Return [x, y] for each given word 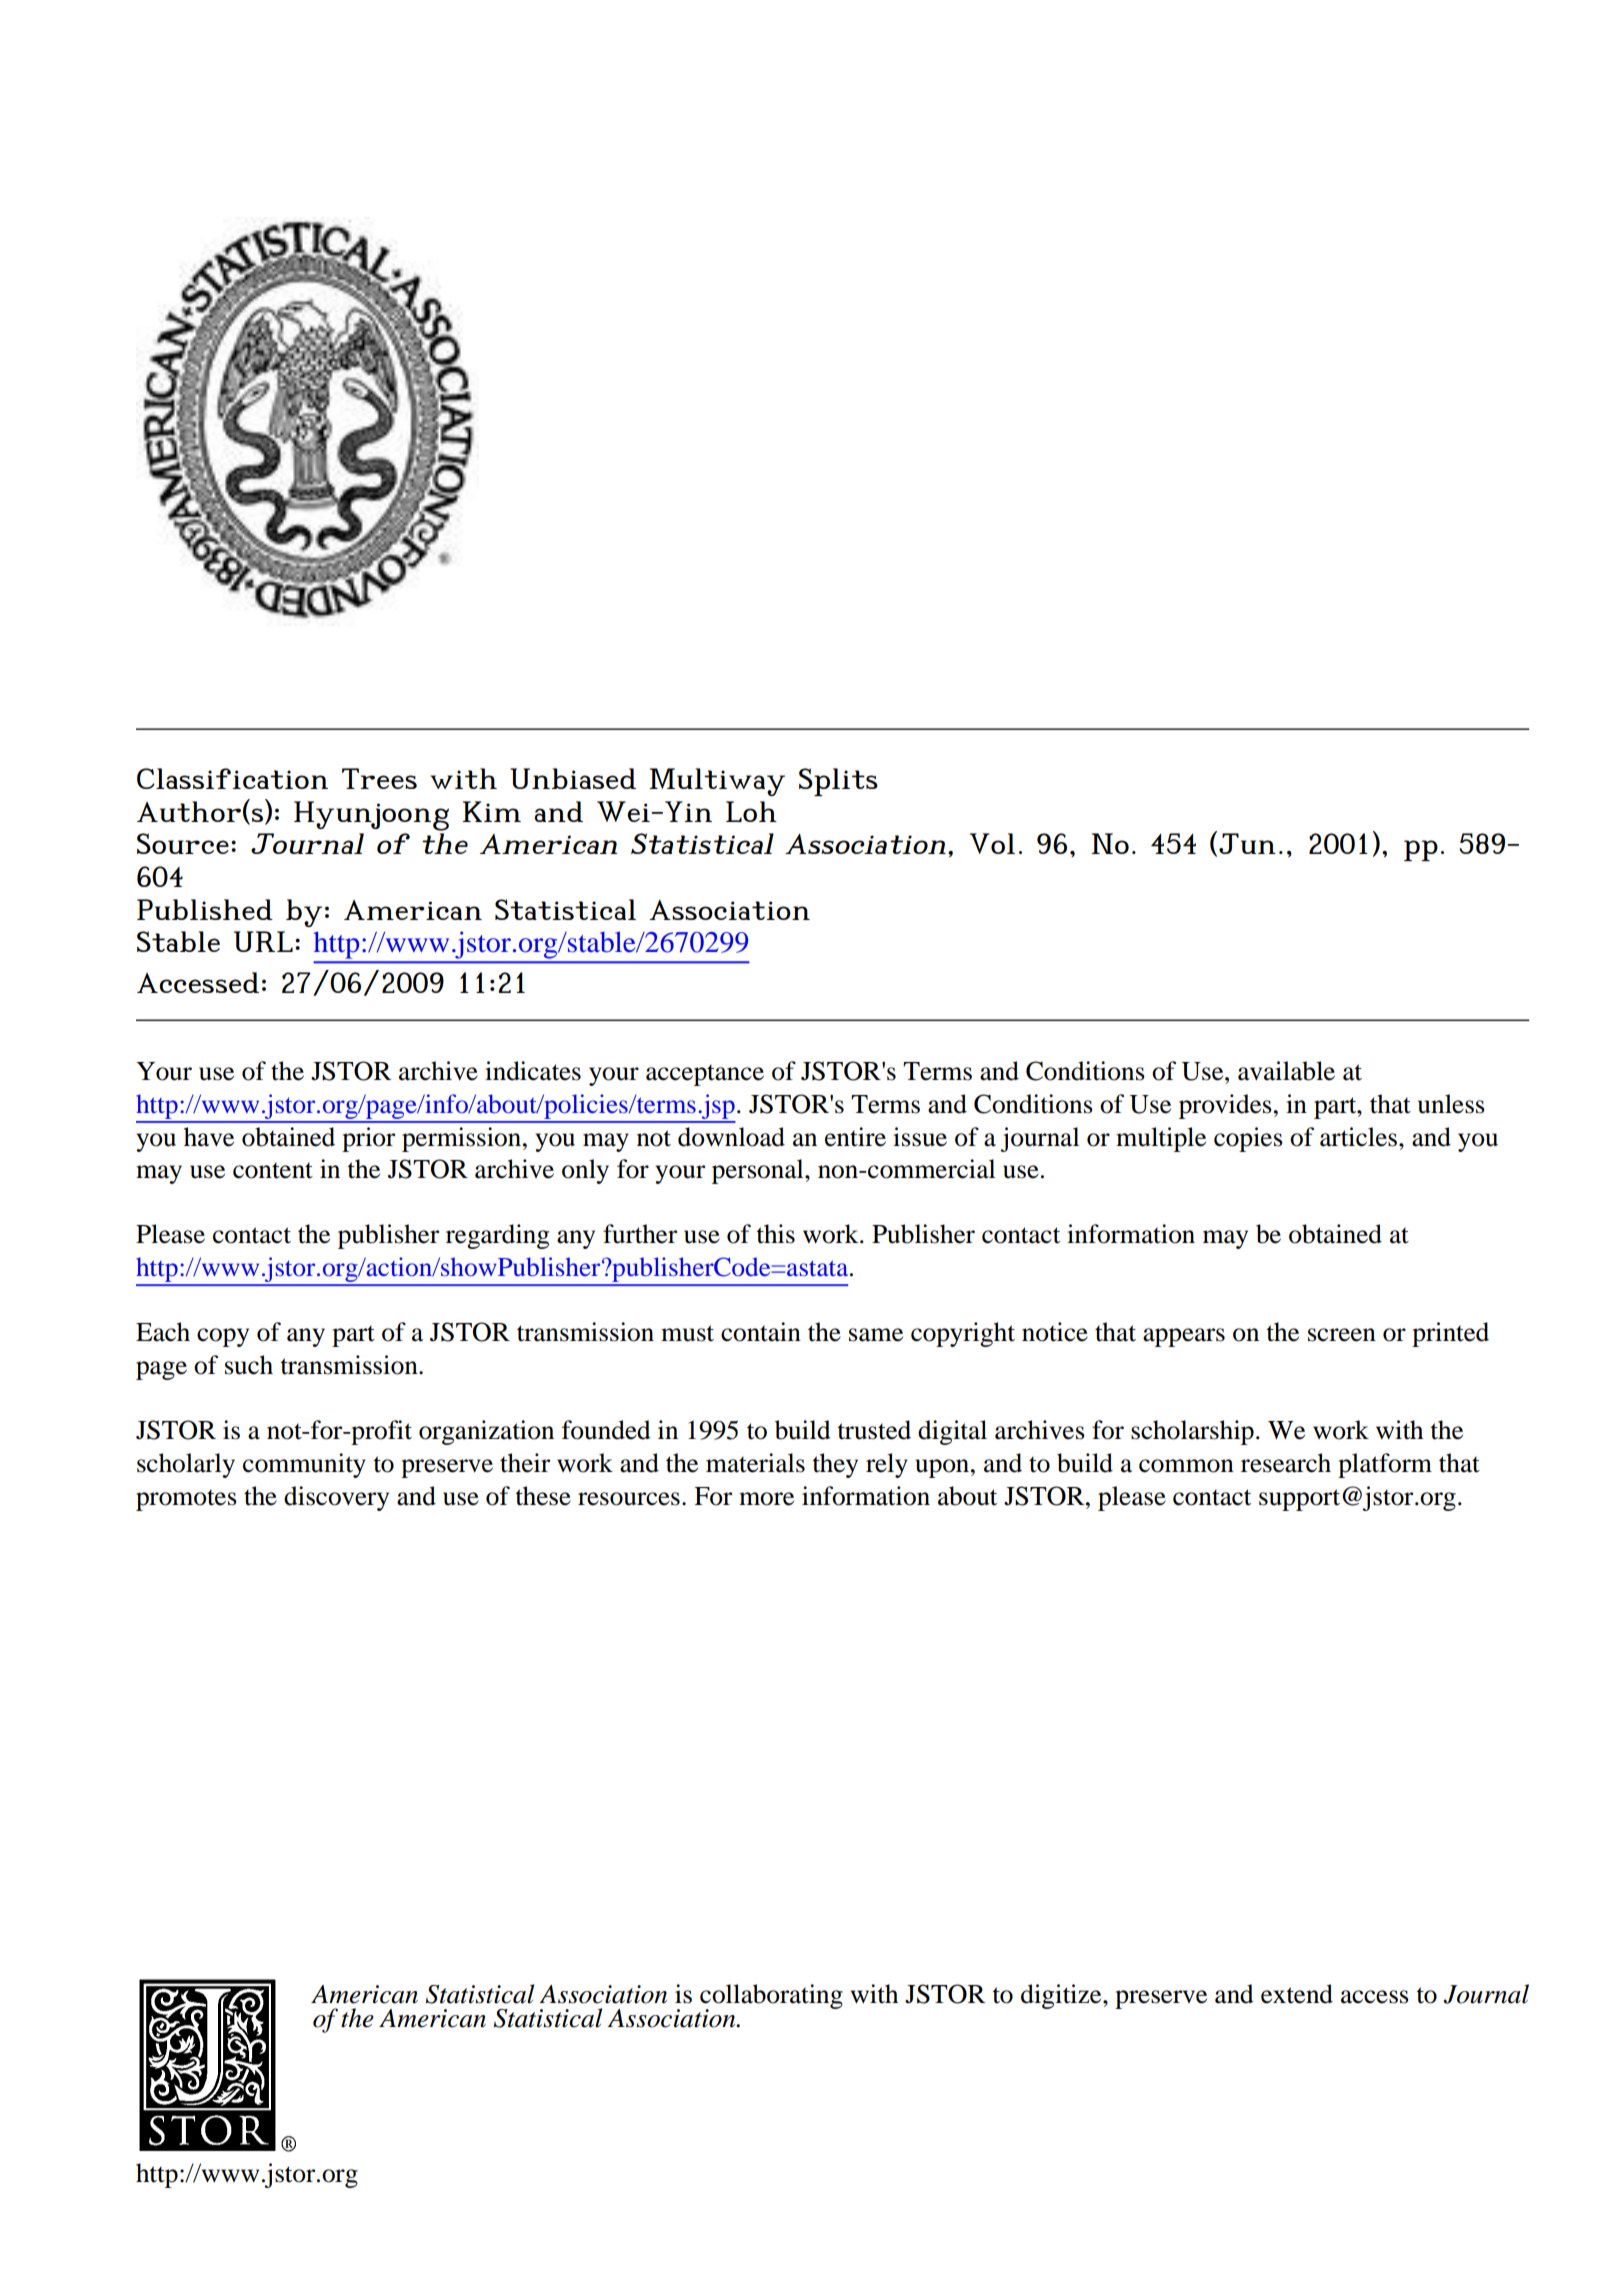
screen [1342, 1335]
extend [1297, 1994]
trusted [874, 1430]
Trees [379, 778]
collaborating [771, 1997]
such [249, 1365]
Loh [751, 811]
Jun [1247, 843]
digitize [1062, 1996]
